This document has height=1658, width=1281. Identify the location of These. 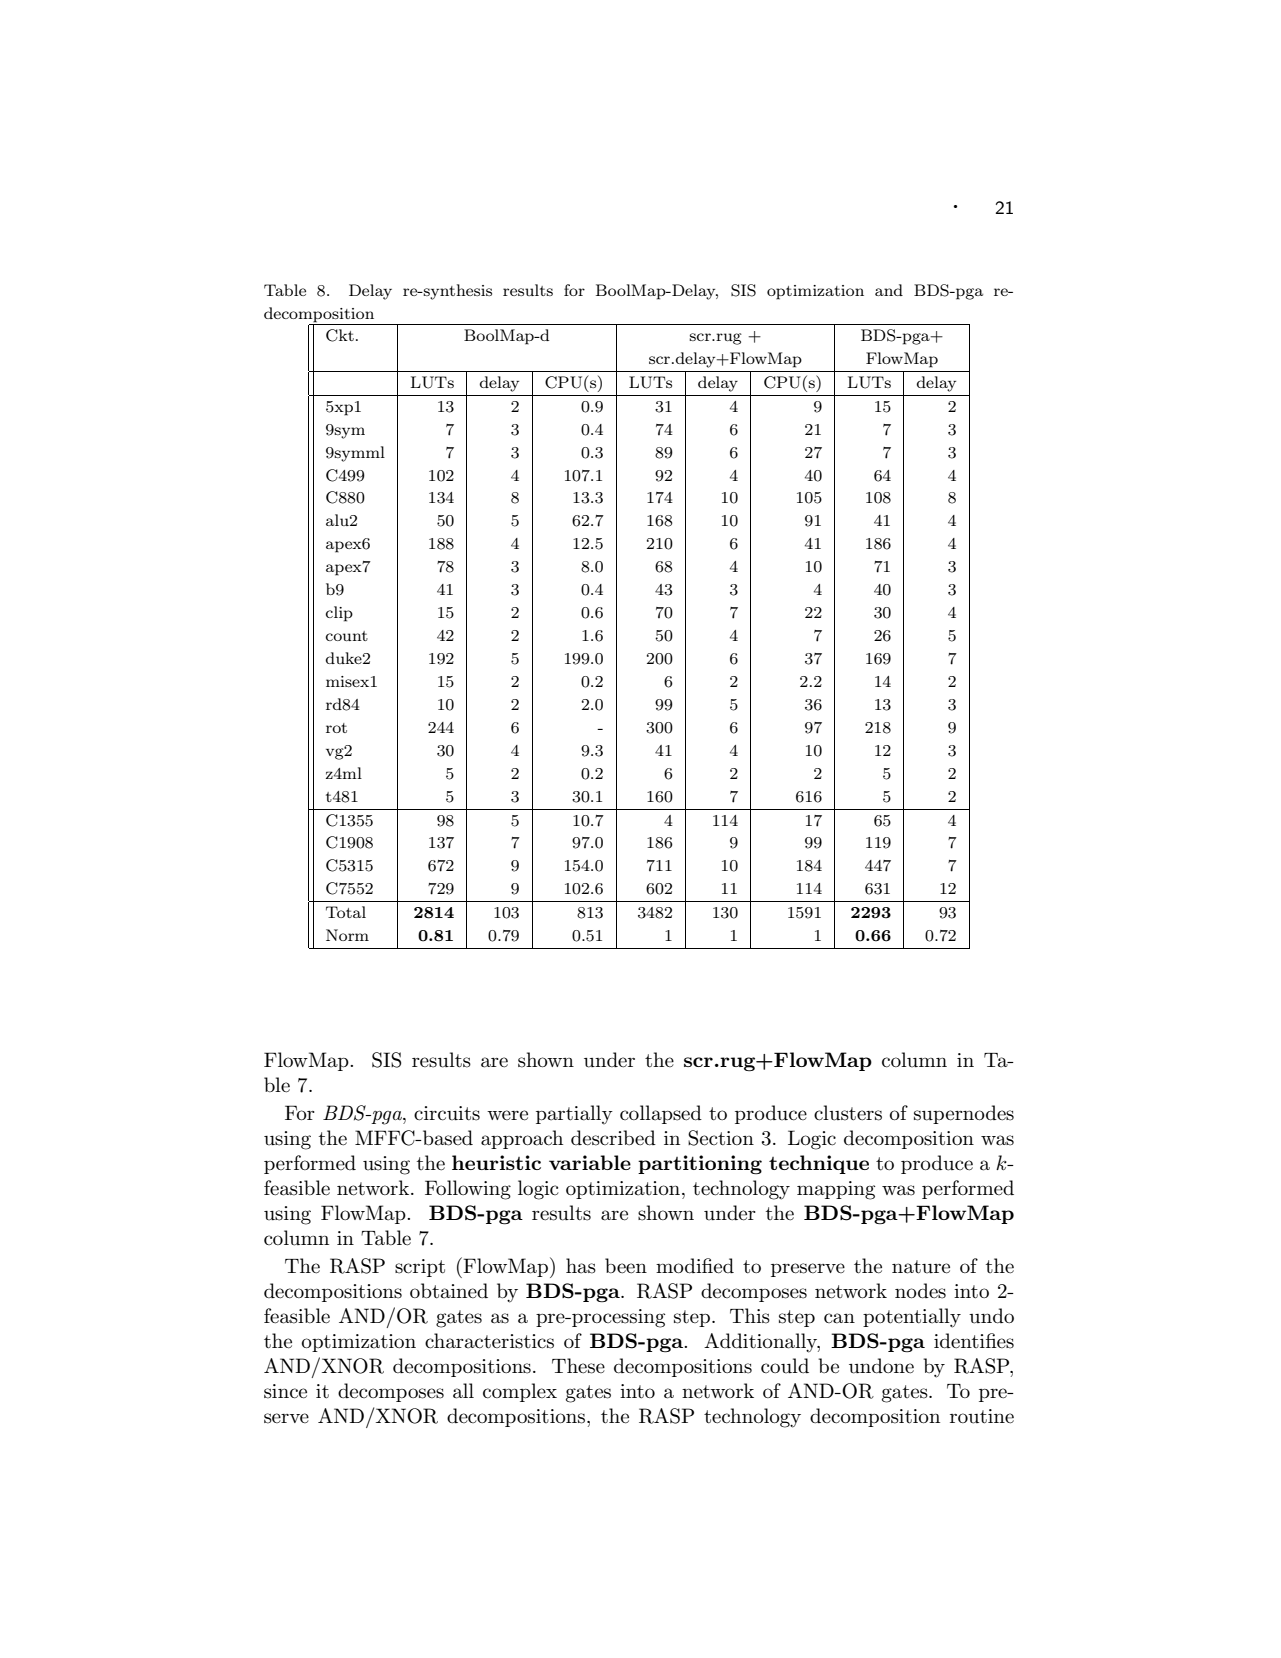
(578, 1366).
